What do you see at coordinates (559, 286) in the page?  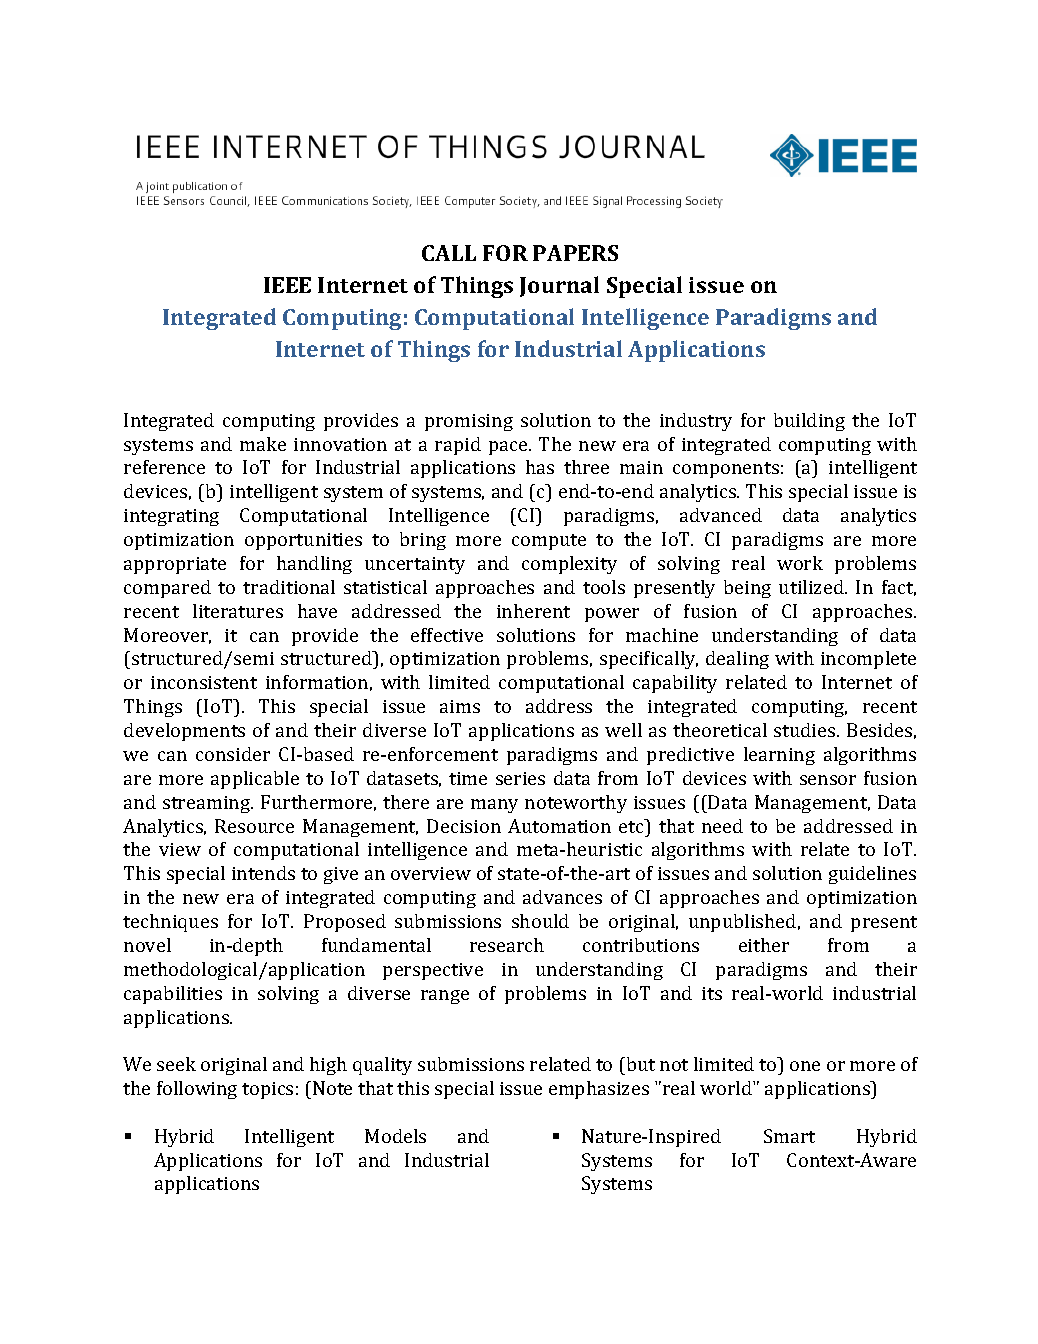 I see `Journal` at bounding box center [559, 286].
